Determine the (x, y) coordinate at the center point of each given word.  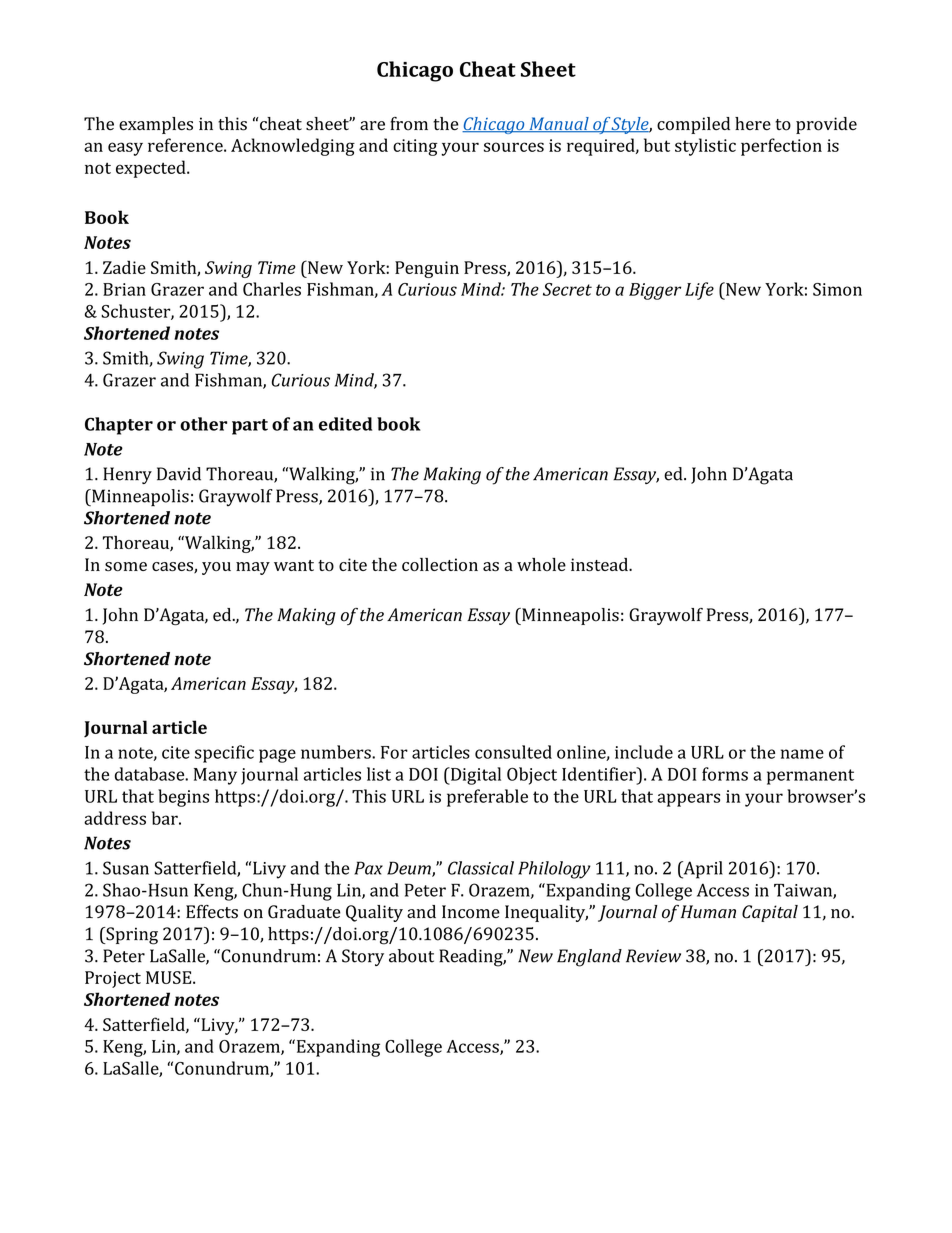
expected (152, 169)
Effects (212, 912)
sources (514, 147)
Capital (770, 913)
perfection (781, 147)
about (411, 956)
